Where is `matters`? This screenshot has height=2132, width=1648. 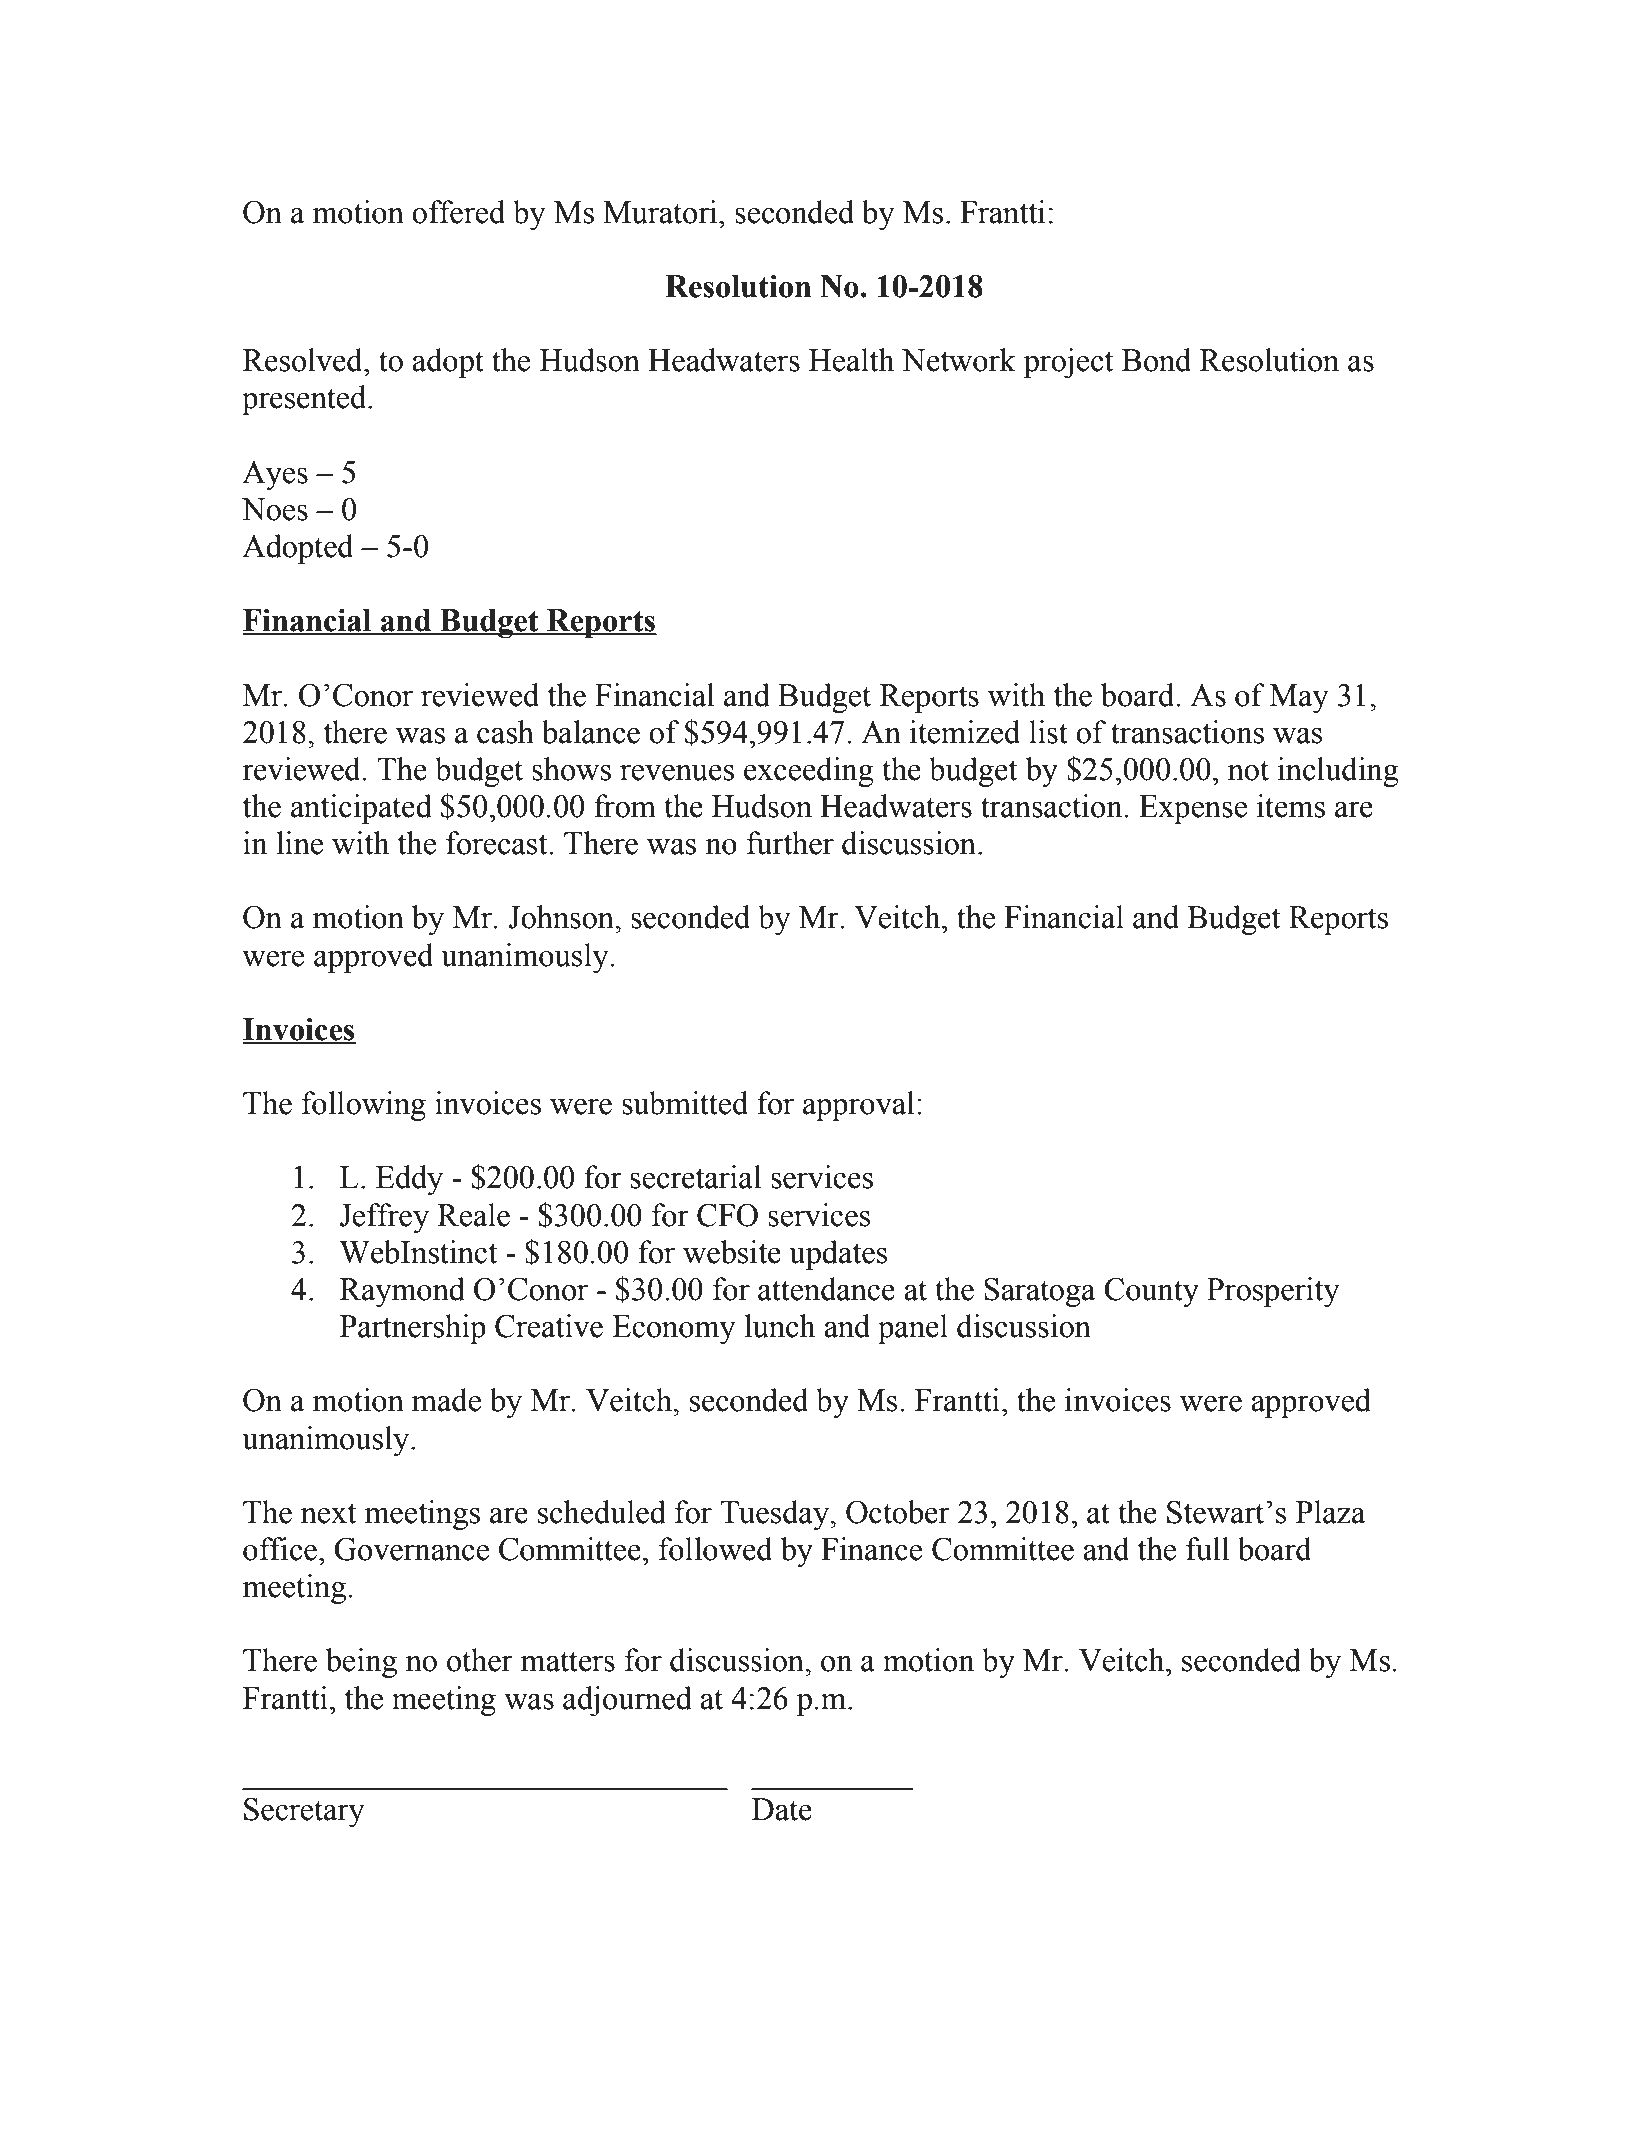 matters is located at coordinates (567, 1661).
